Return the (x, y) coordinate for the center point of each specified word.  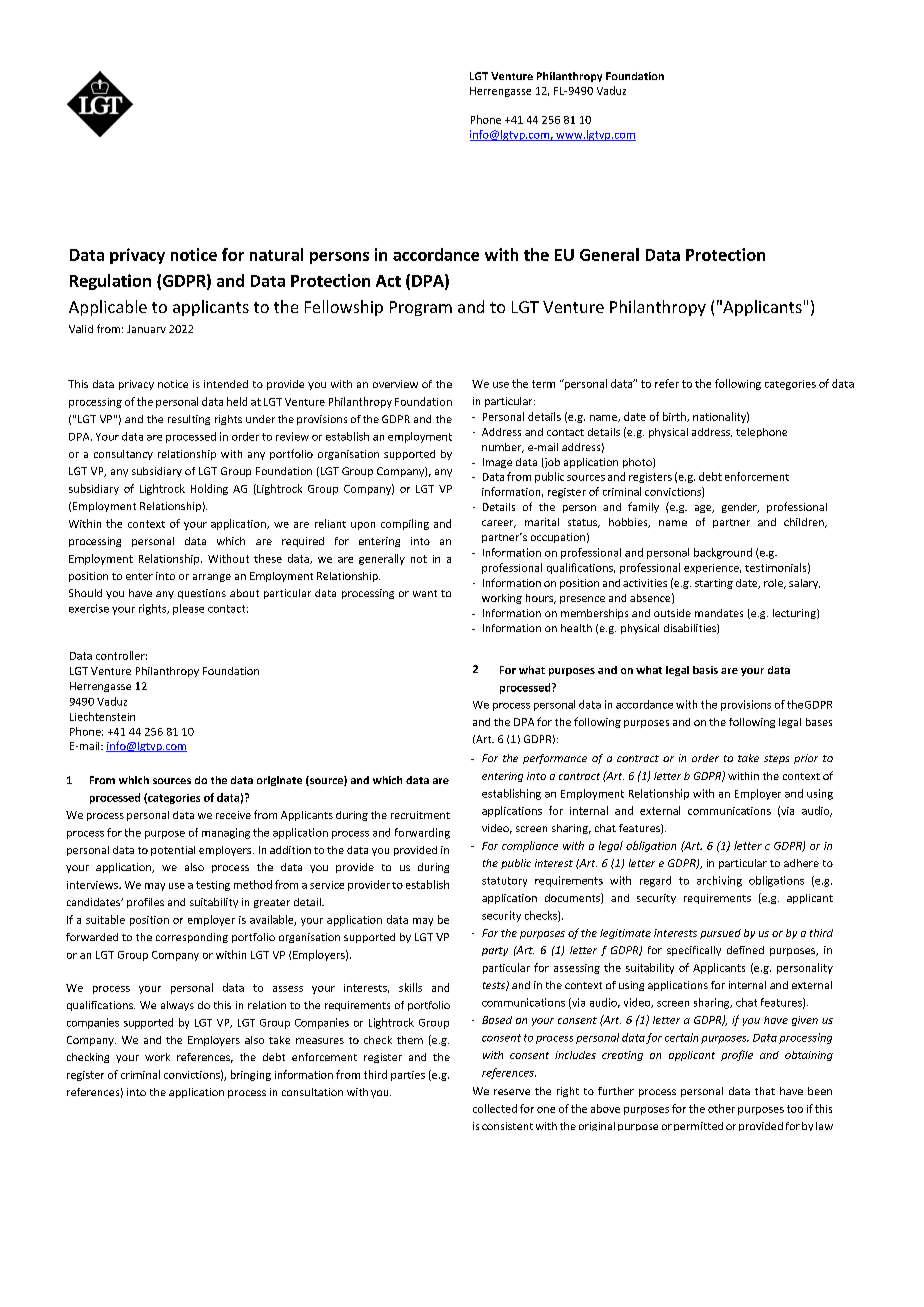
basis (705, 670)
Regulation (110, 282)
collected (495, 1108)
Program (421, 308)
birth (675, 417)
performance (555, 759)
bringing (251, 1075)
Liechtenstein (102, 716)
